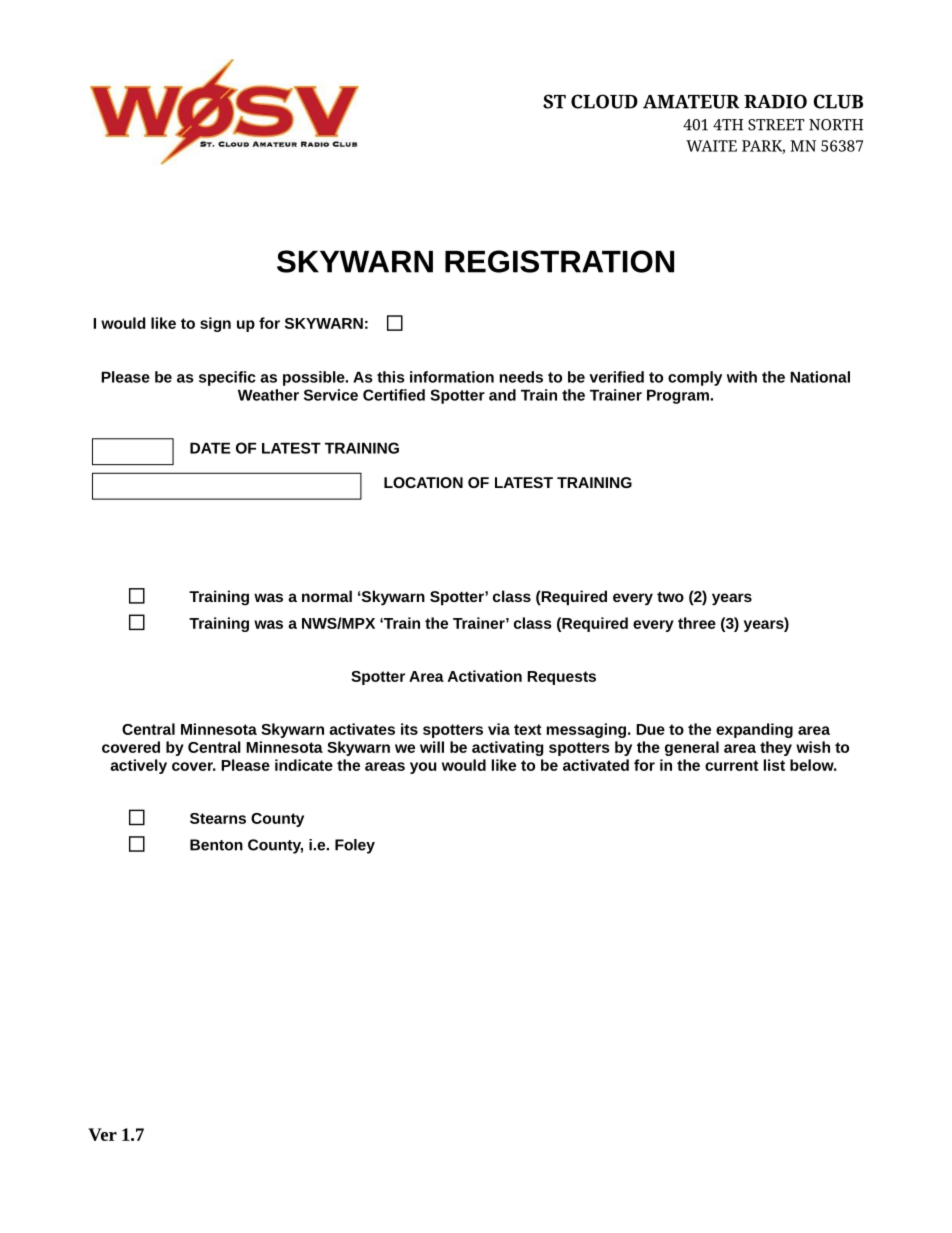  I want to click on STREET, so click(776, 125).
